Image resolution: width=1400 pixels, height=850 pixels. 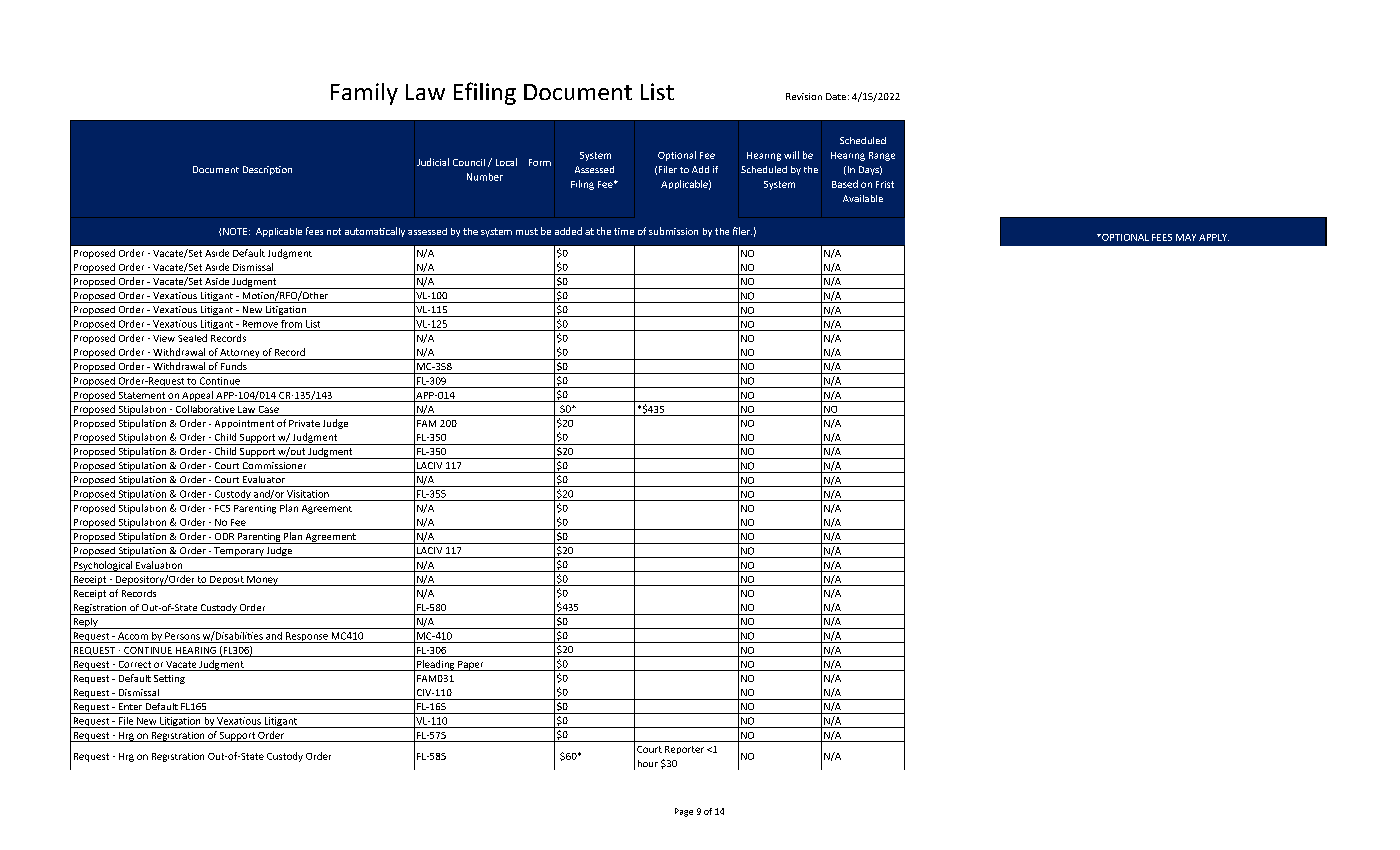 What do you see at coordinates (1186, 237) in the document?
I see `MAY` at bounding box center [1186, 237].
